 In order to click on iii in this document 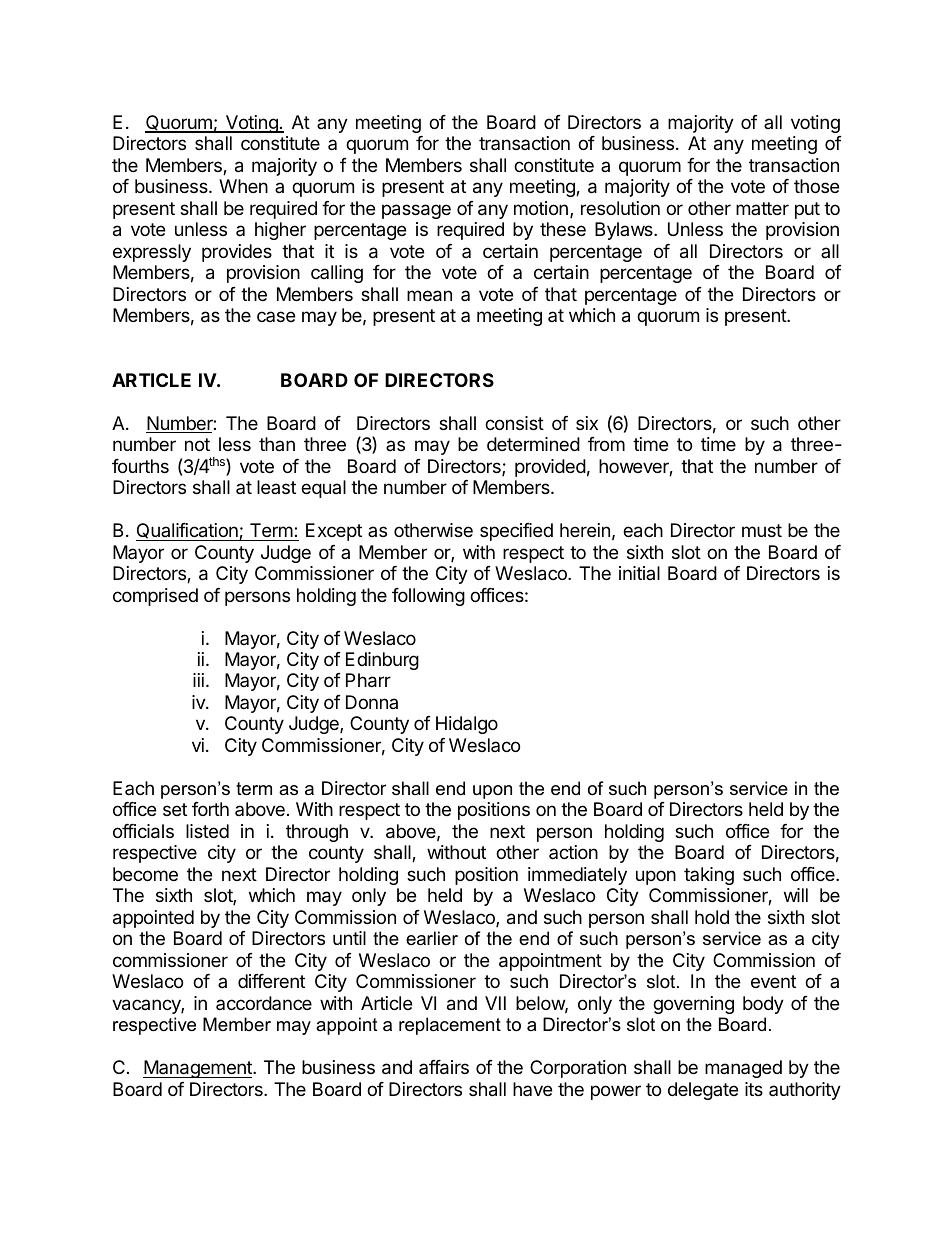, I will do `click(198, 680)`.
